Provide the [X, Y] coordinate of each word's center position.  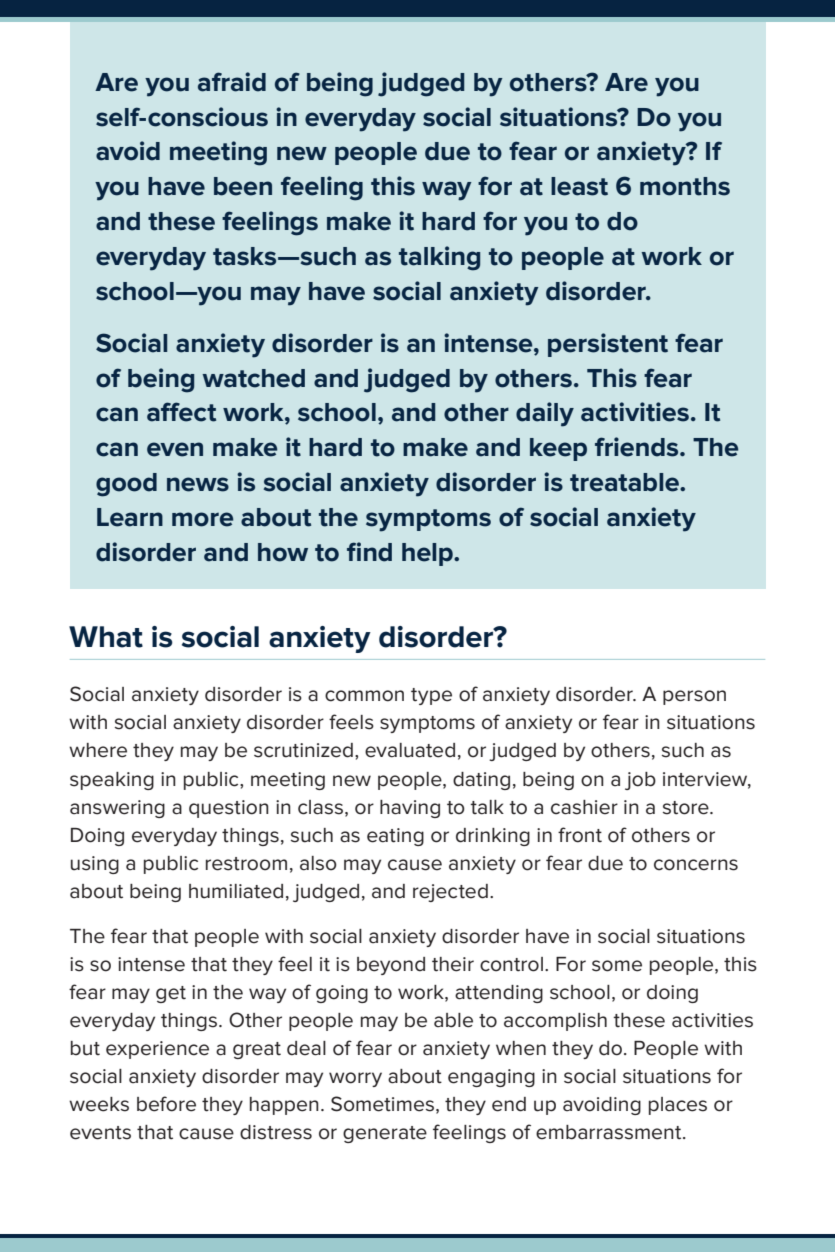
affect [181, 412]
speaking [112, 781]
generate [385, 1134]
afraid [232, 82]
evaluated [410, 750]
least [579, 186]
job [640, 781]
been [243, 186]
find [369, 552]
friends [638, 447]
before [166, 1104]
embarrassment [610, 1132]
